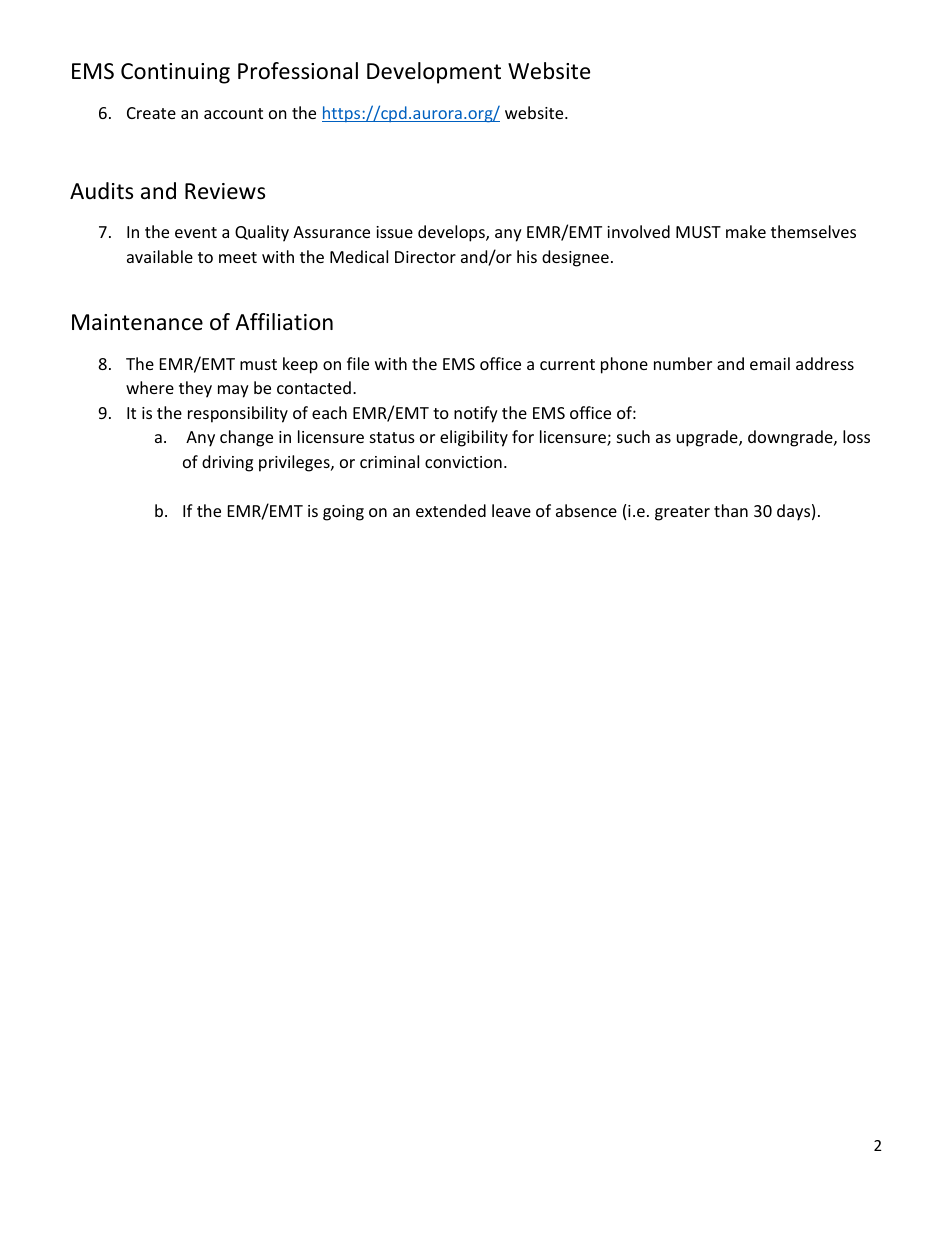 This image has width=952, height=1233. What do you see at coordinates (434, 73) in the image?
I see `Development` at bounding box center [434, 73].
